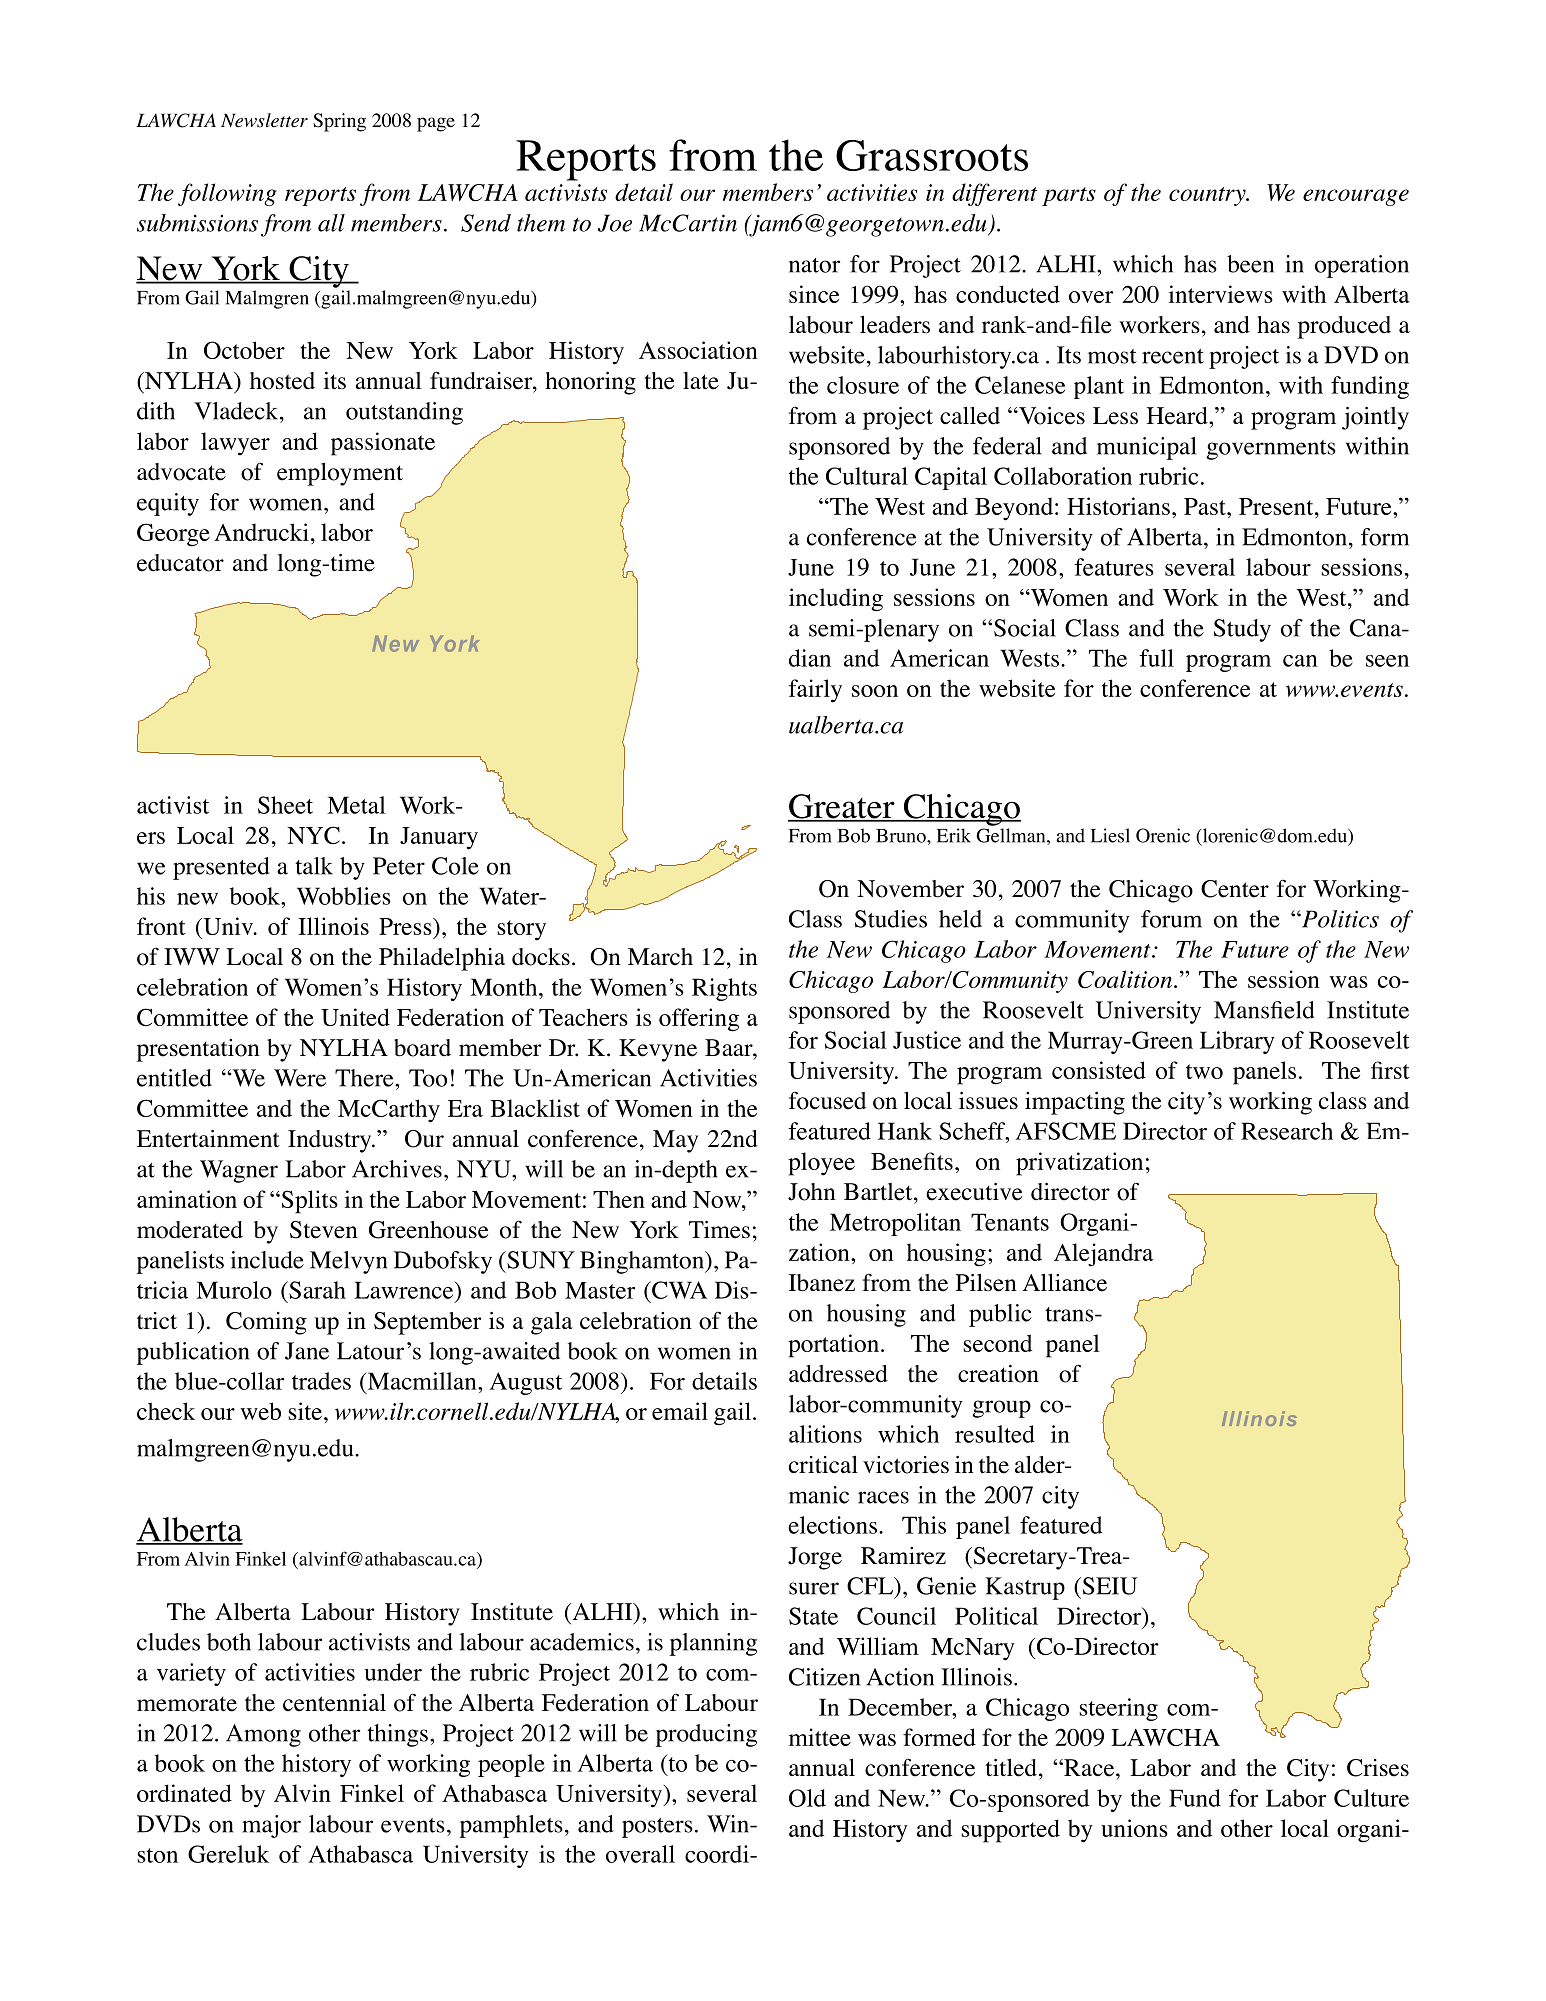 This screenshot has width=1546, height=2001. What do you see at coordinates (932, 155) in the screenshot?
I see `Grassroots` at bounding box center [932, 155].
